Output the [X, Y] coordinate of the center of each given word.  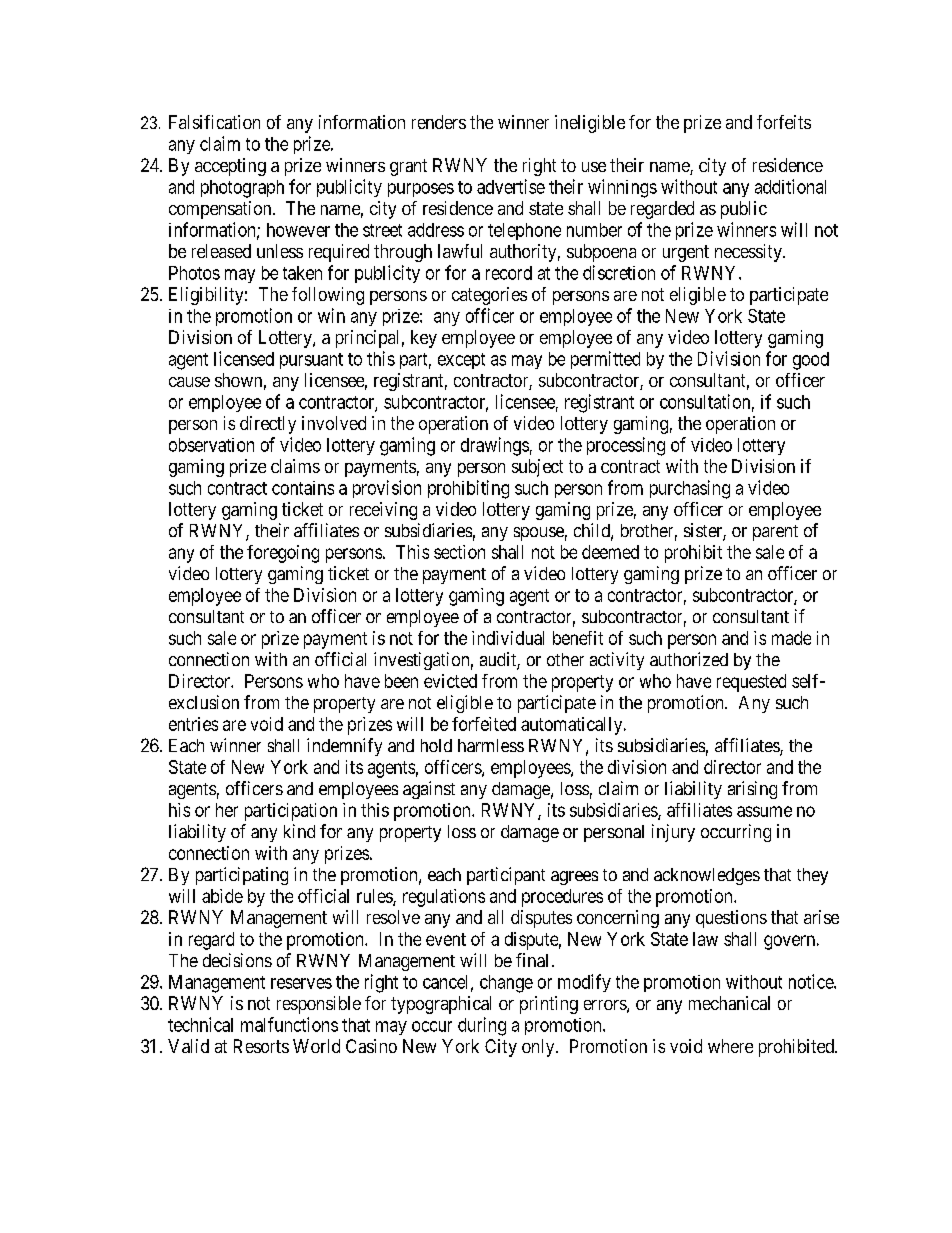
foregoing [283, 554]
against [429, 790]
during [482, 1026]
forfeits [784, 122]
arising [752, 790]
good [811, 361]
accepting [230, 167]
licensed [244, 358]
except [461, 361]
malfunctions [289, 1024]
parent [775, 533]
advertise [511, 186]
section [459, 552]
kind [299, 831]
